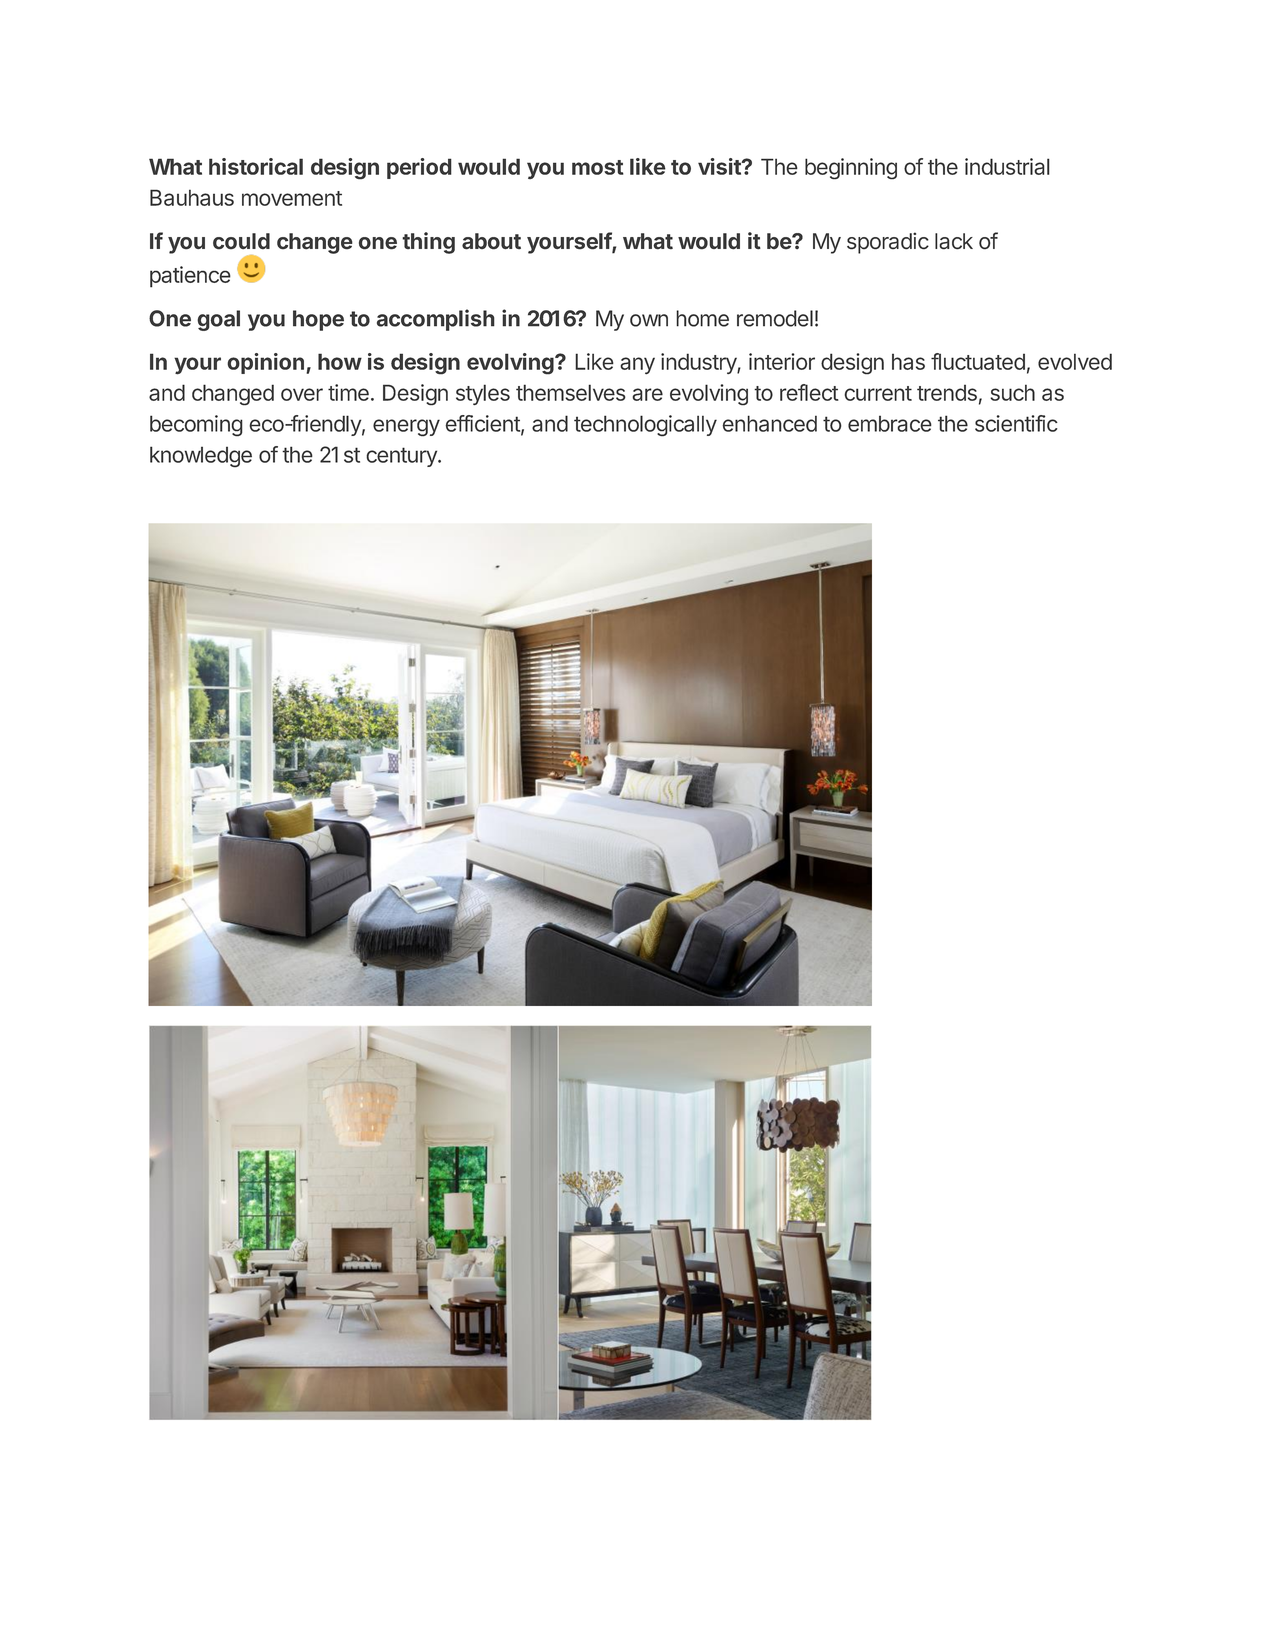  Describe the element at coordinates (201, 457) in the image. I see `knowledge` at that location.
